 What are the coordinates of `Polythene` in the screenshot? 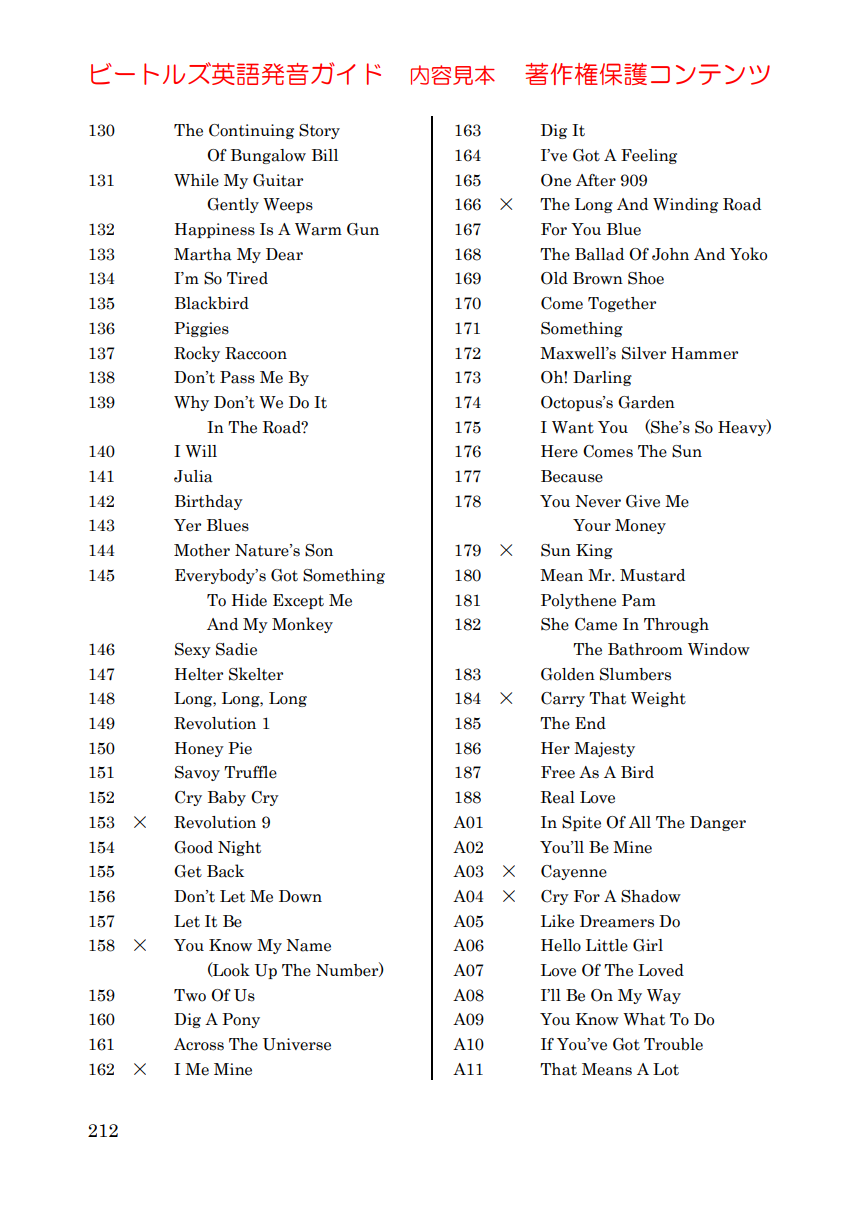 It's located at (578, 601).
